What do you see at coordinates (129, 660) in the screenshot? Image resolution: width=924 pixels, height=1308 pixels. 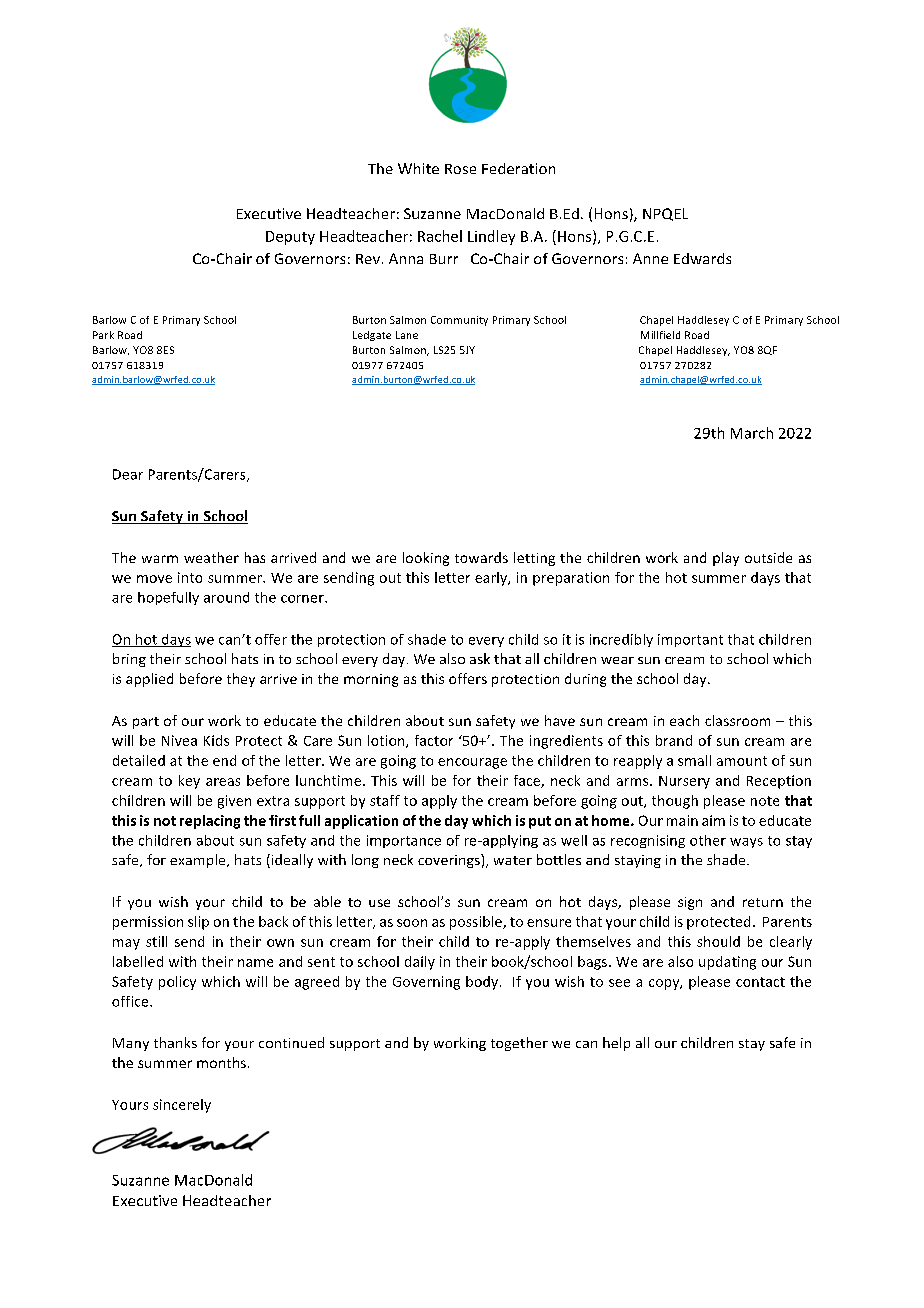 I see `bring` at bounding box center [129, 660].
